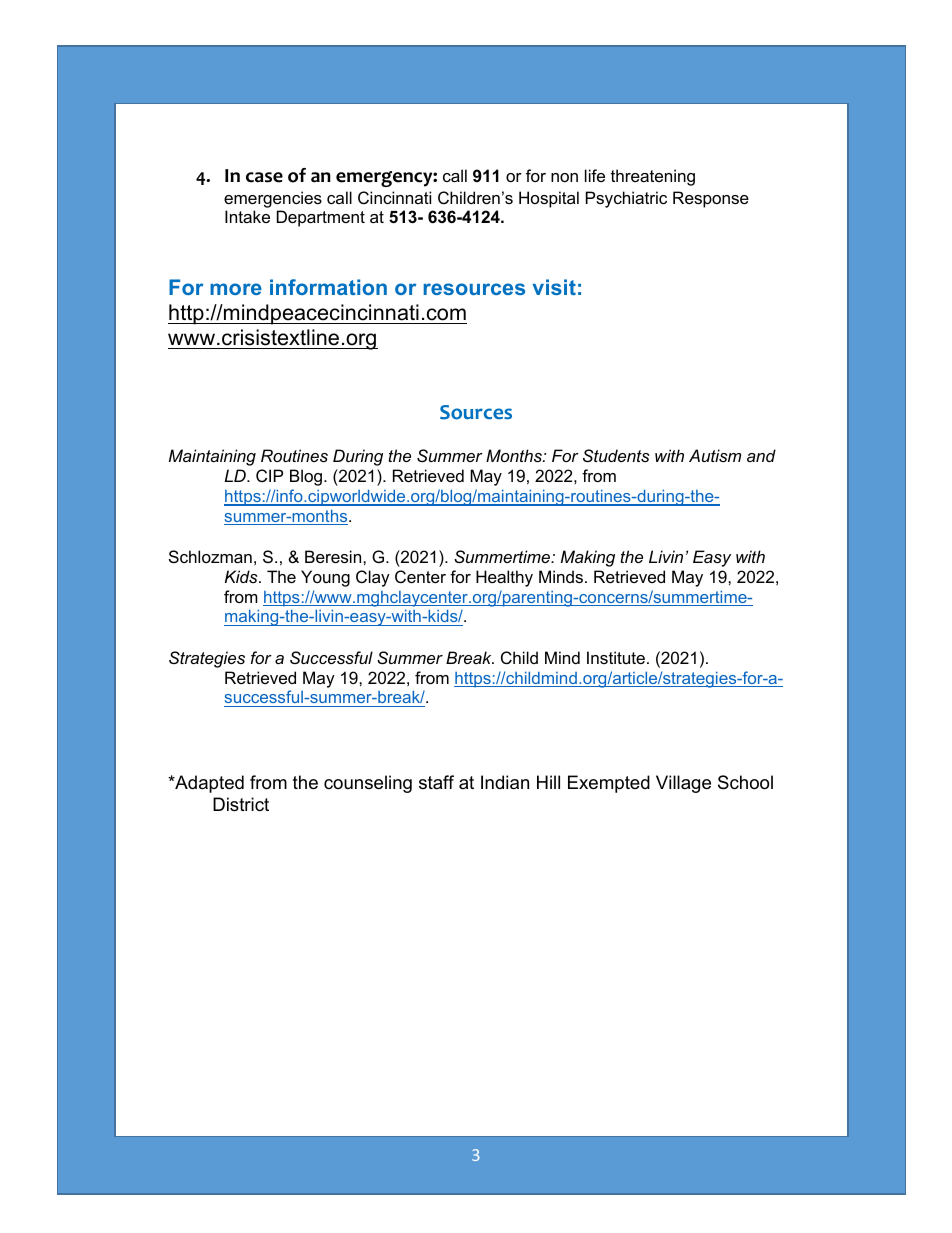 The width and height of the page is (952, 1233). I want to click on Response, so click(711, 199).
